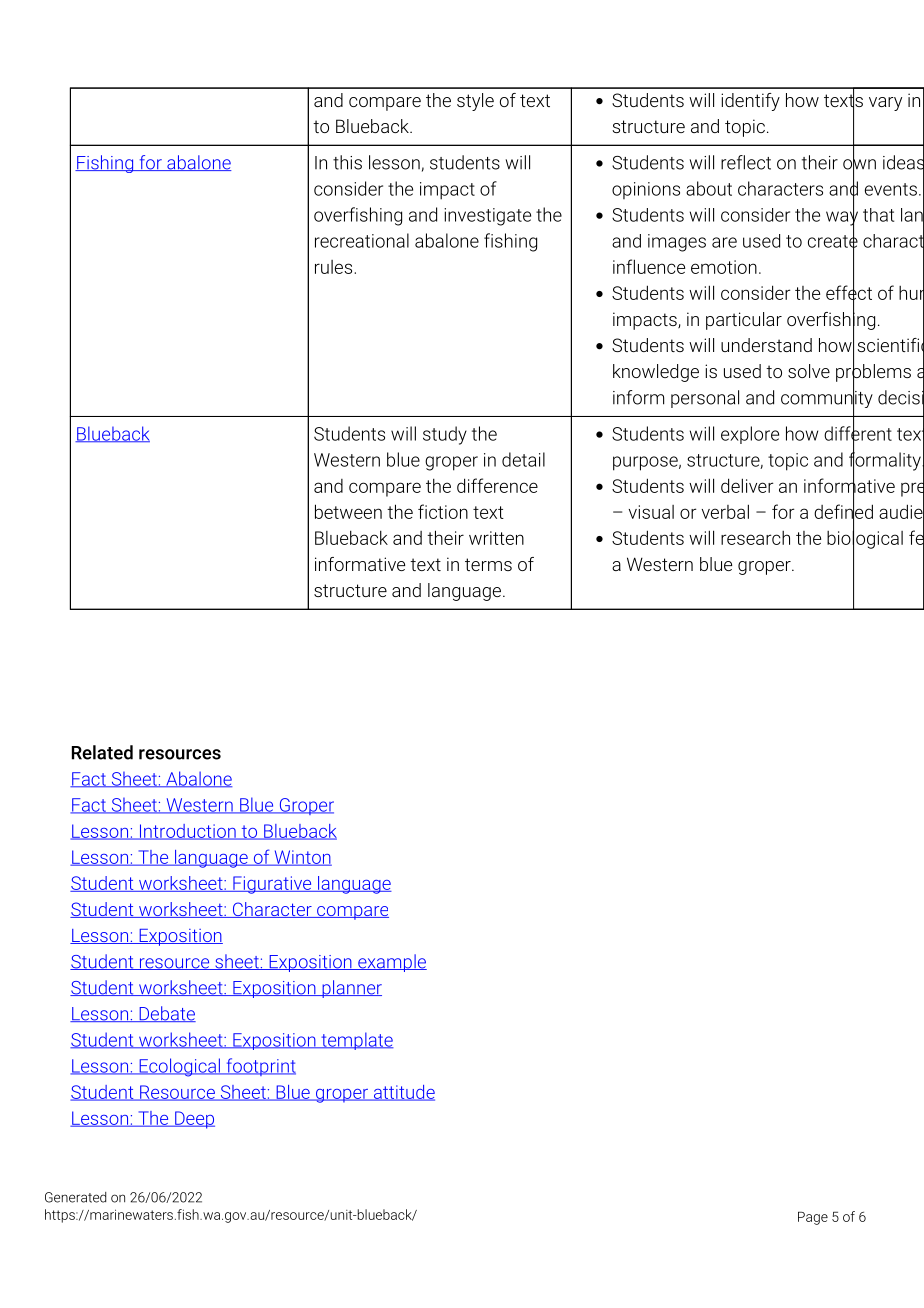 Image resolution: width=924 pixels, height=1308 pixels. Describe the element at coordinates (187, 832) in the screenshot. I see `Introduction` at that location.
